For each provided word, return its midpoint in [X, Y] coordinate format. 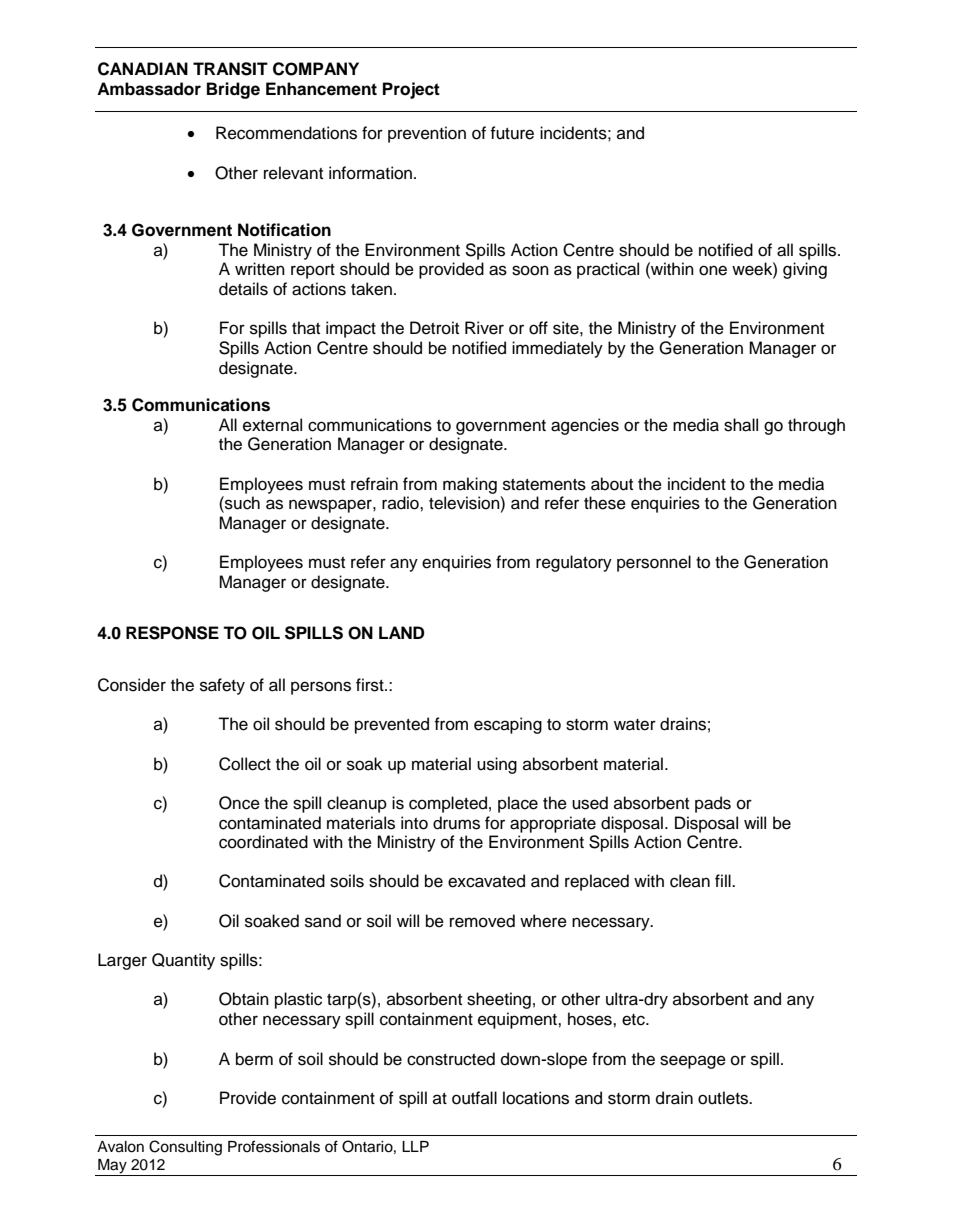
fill [724, 880]
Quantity [183, 961]
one [713, 270]
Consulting [185, 1148]
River [484, 328]
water [635, 725]
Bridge [233, 90]
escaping [508, 725]
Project [411, 90]
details [243, 289]
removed [482, 921]
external [272, 425]
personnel [654, 563]
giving [805, 270]
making [470, 485]
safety [222, 686]
